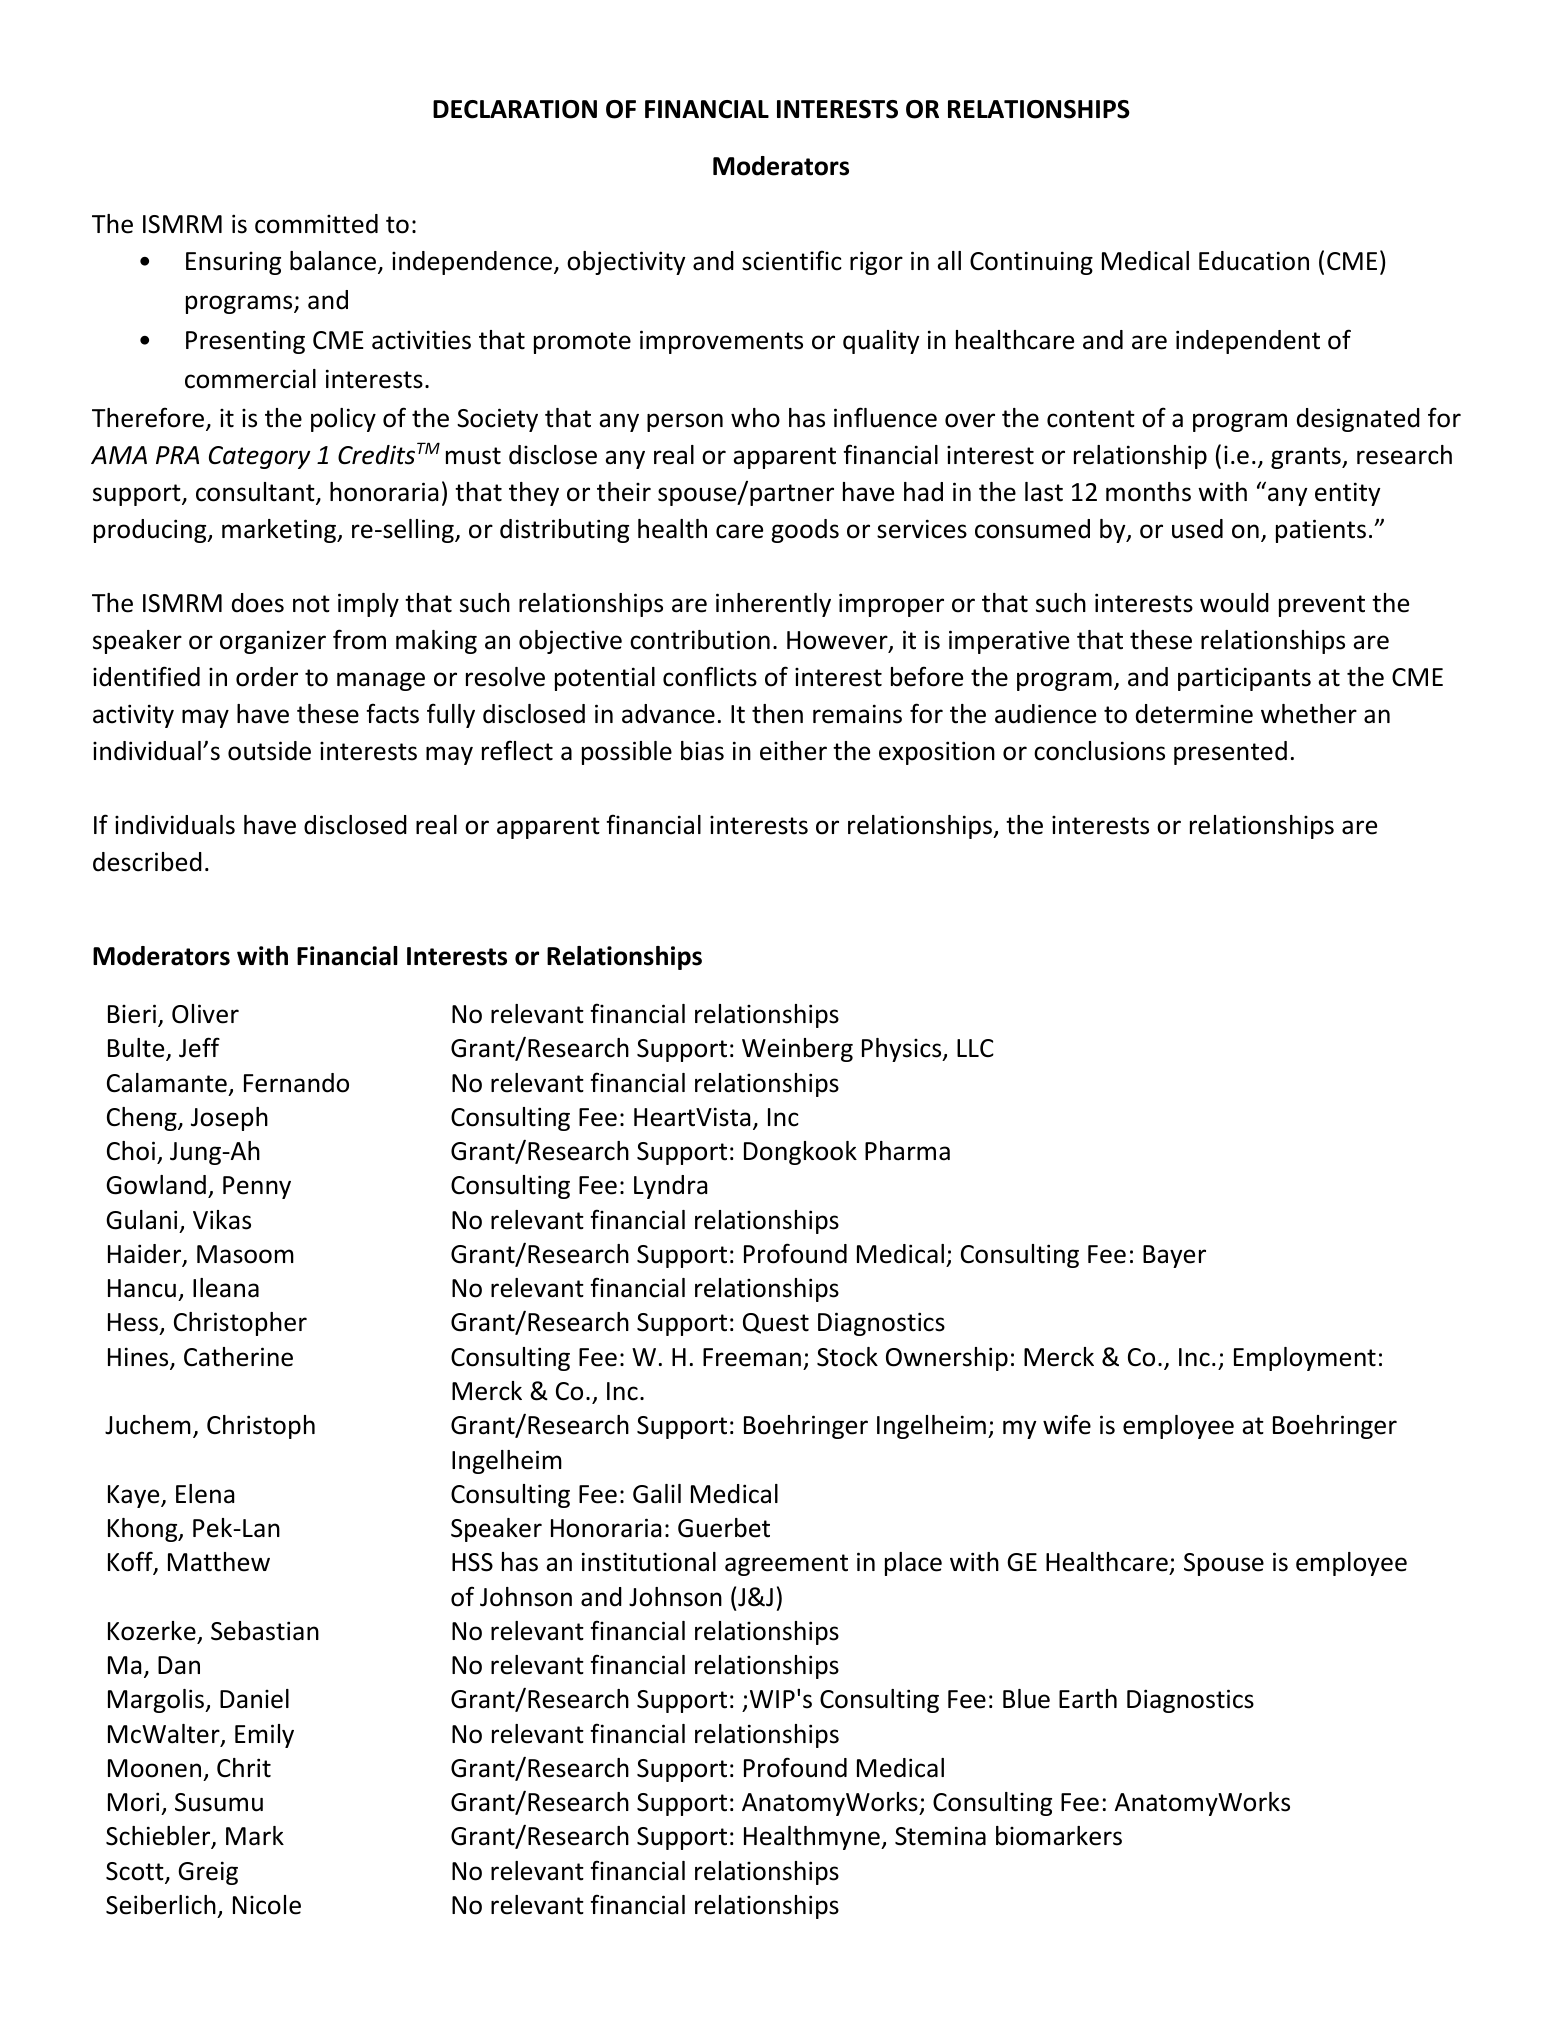 This screenshot has width=1562, height=2021. Describe the element at coordinates (975, 1048) in the screenshot. I see `LLC` at that location.
